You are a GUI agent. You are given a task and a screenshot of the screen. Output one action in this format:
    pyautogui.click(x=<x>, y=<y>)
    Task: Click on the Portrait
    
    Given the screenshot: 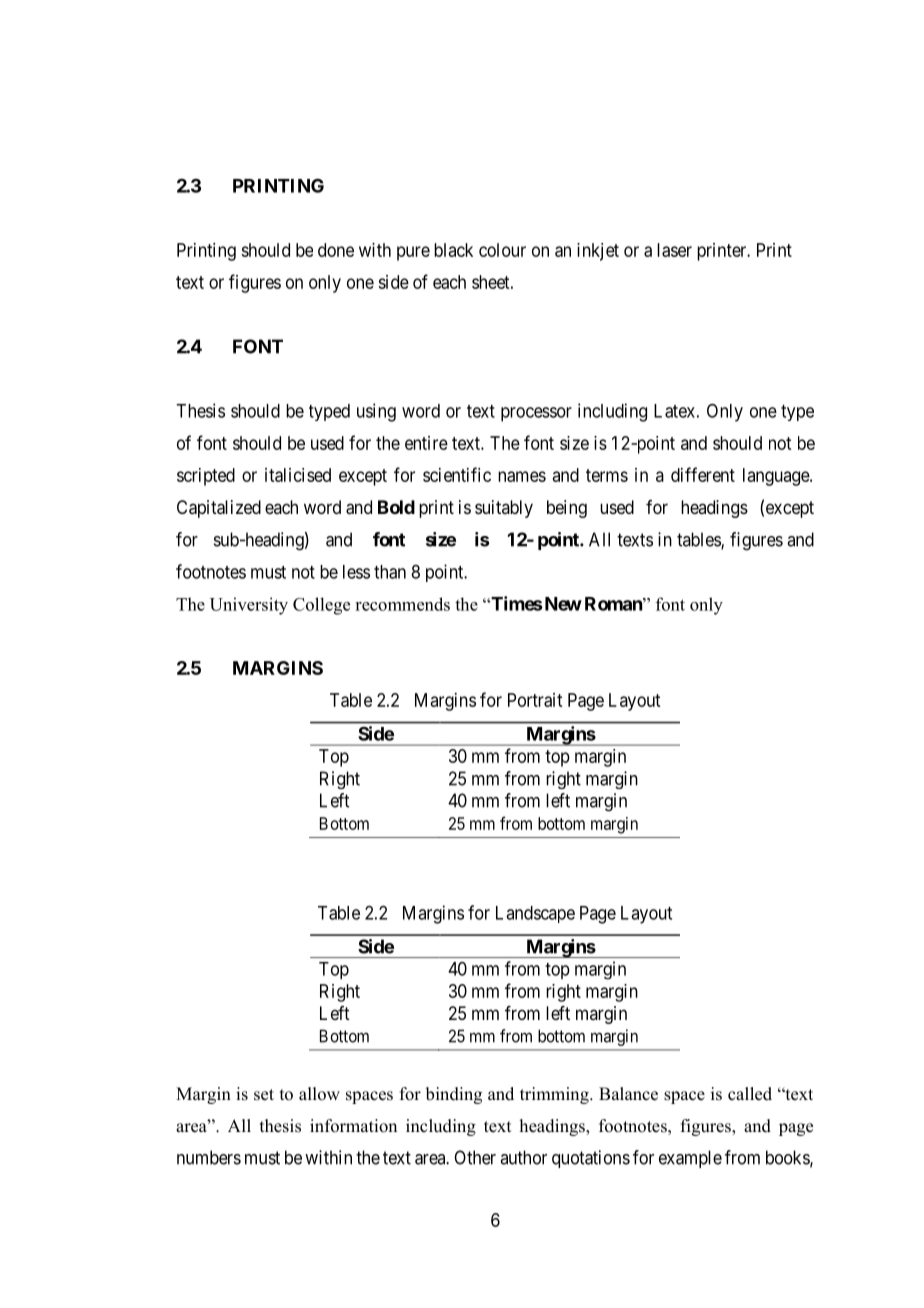 What is the action you would take?
    pyautogui.click(x=535, y=700)
